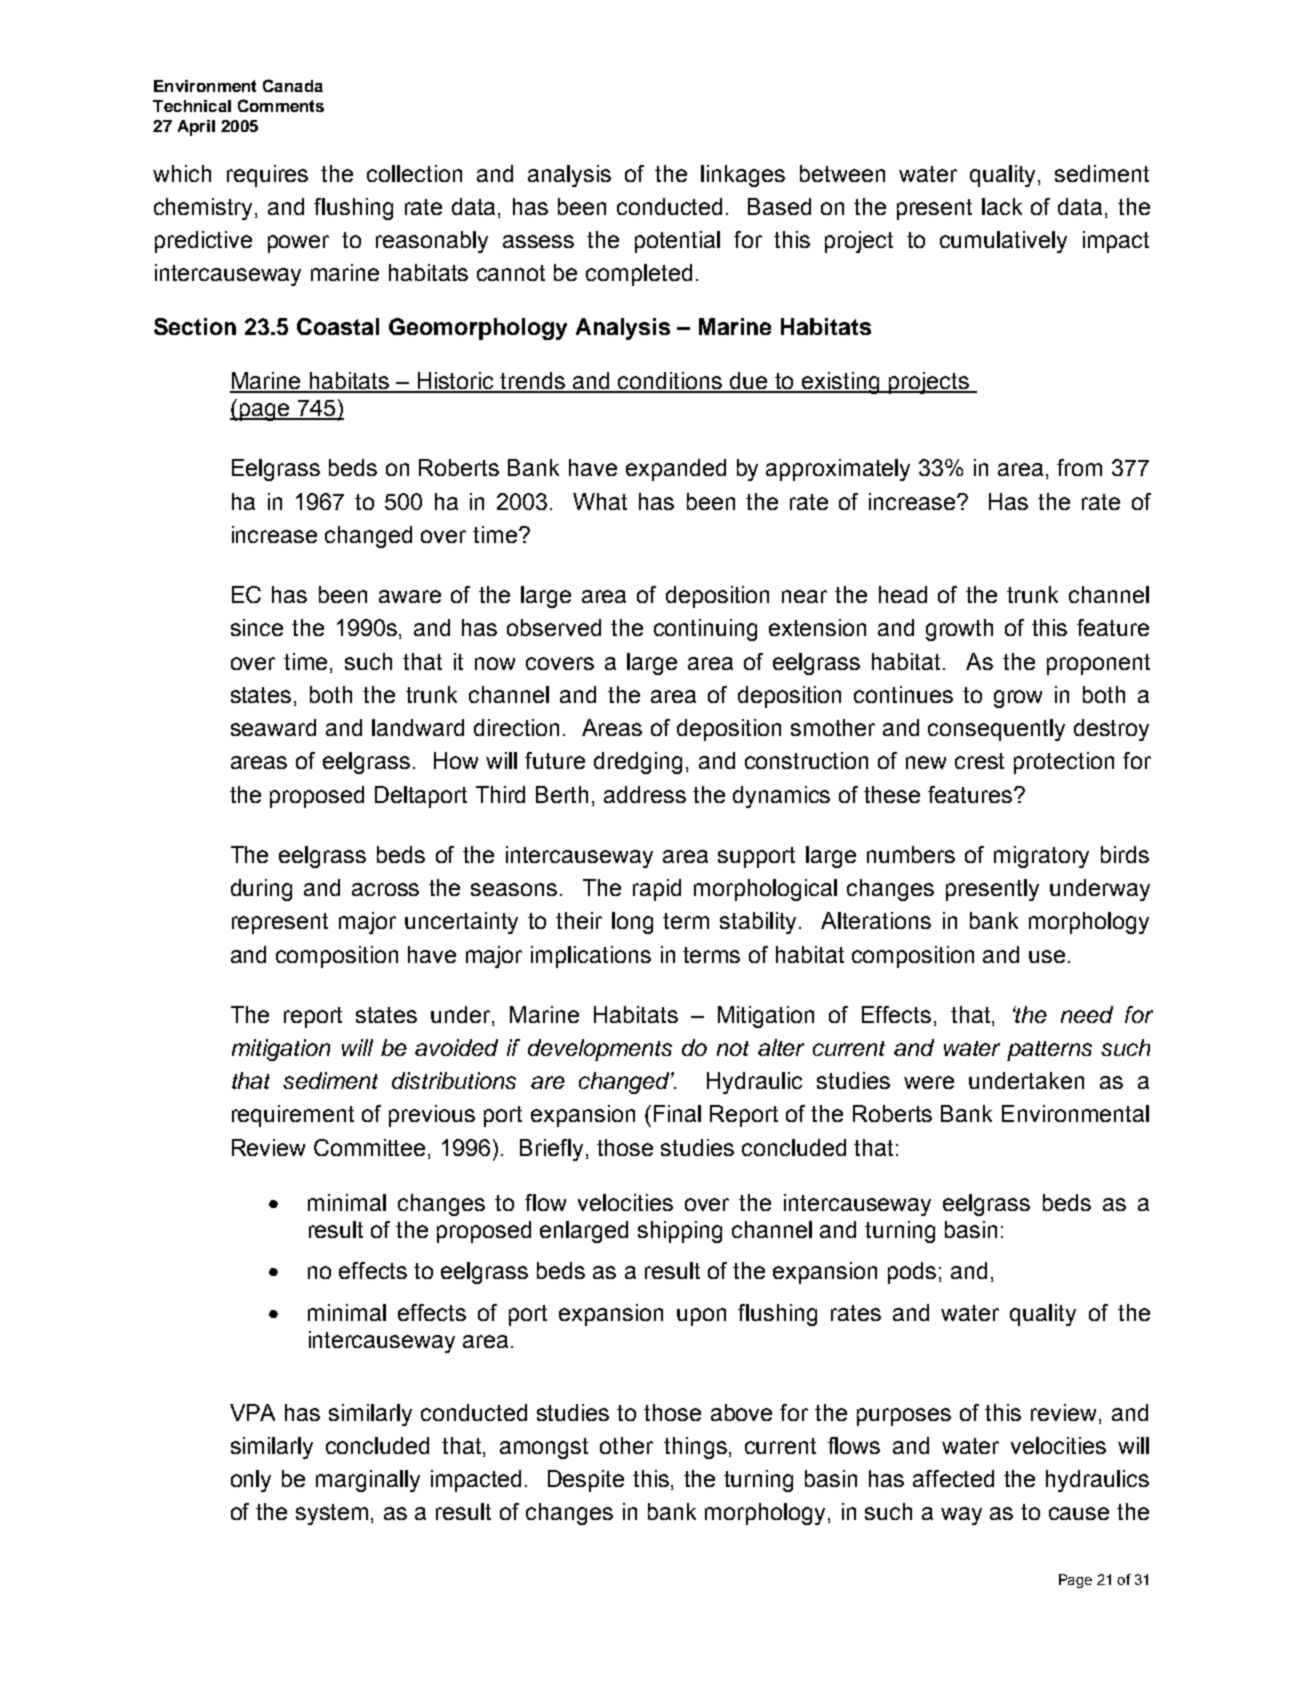 This image has height=1688, width=1304. What do you see at coordinates (645, 794) in the image?
I see `address` at bounding box center [645, 794].
